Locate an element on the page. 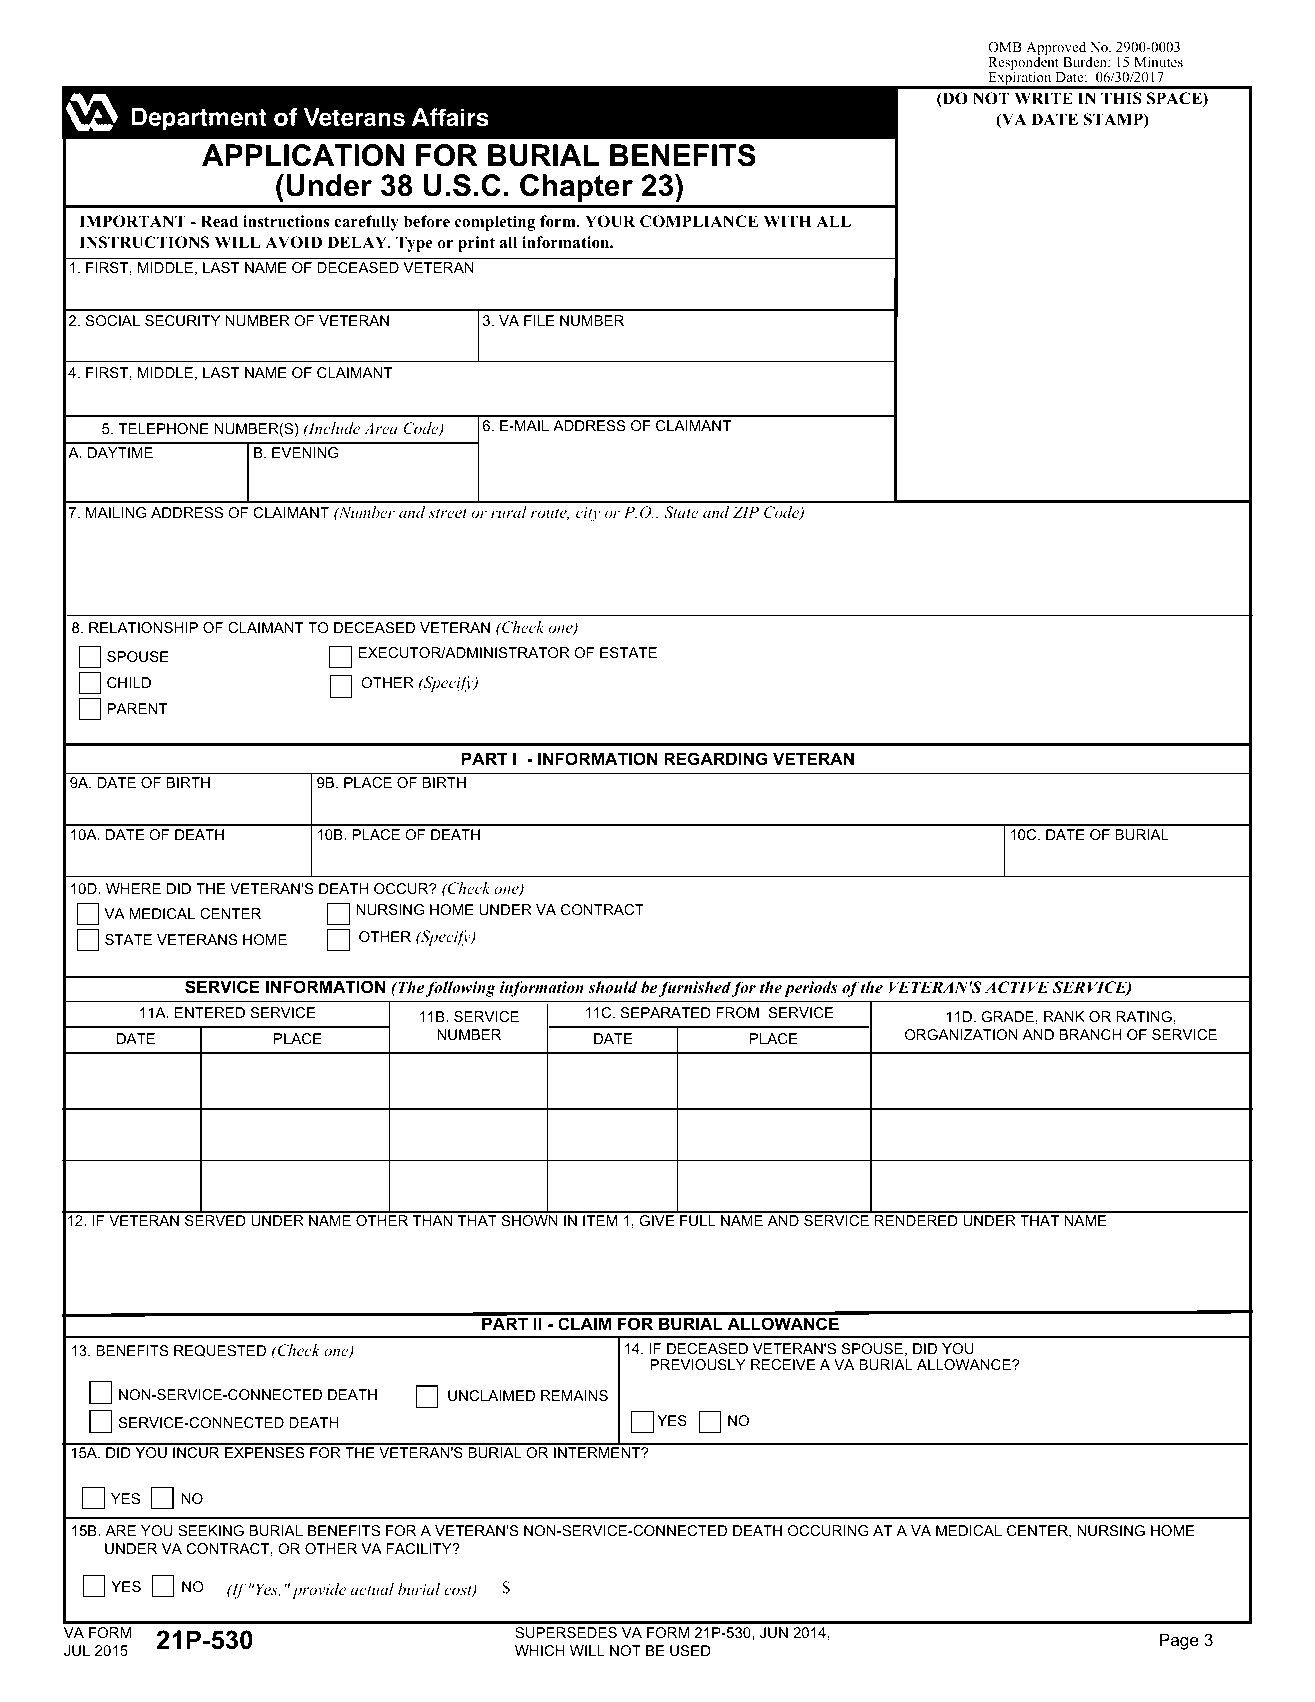  APPLICATION is located at coordinates (303, 155).
